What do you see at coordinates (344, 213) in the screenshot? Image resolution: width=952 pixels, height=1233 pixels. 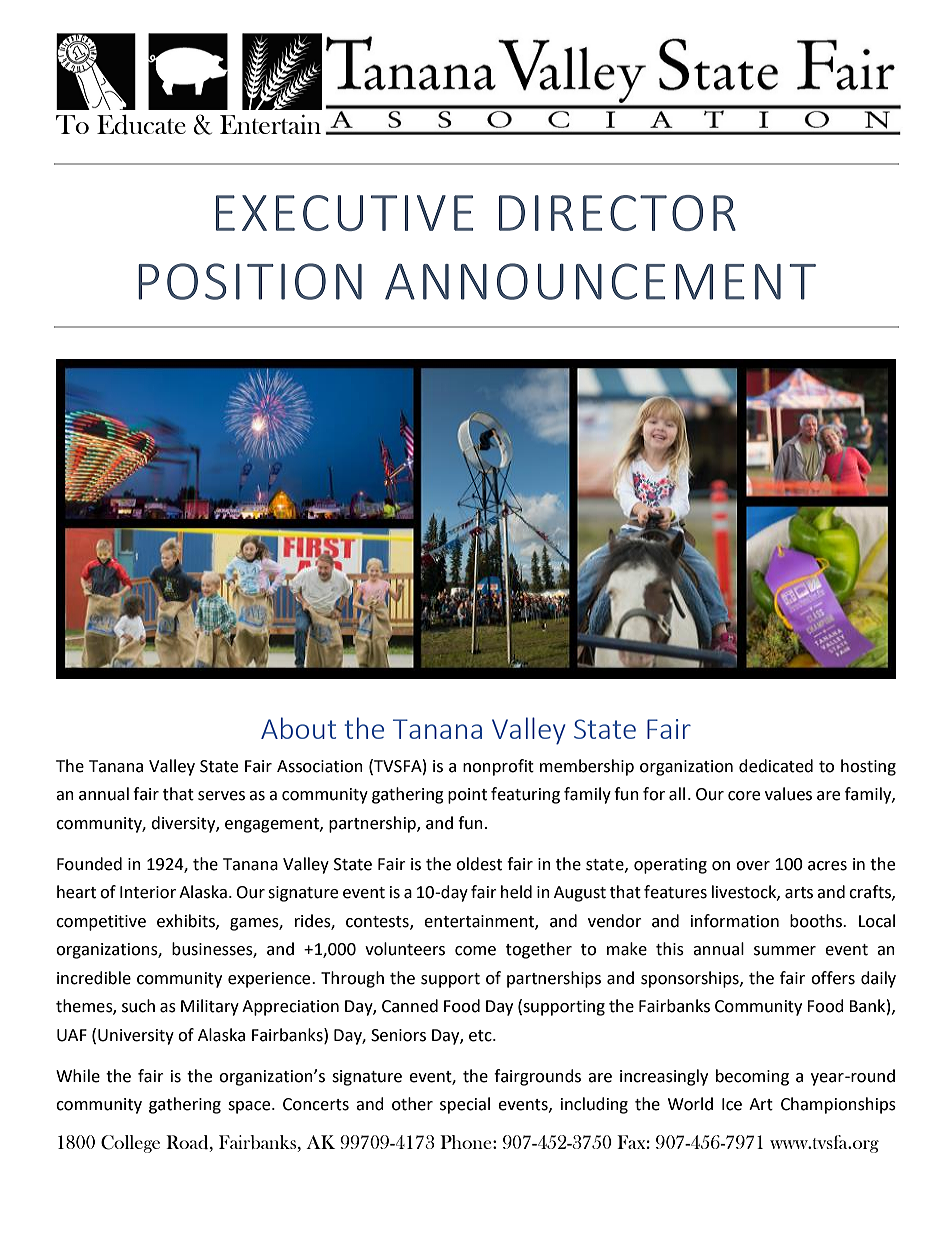 I see `EXECUTIVE` at bounding box center [344, 213].
